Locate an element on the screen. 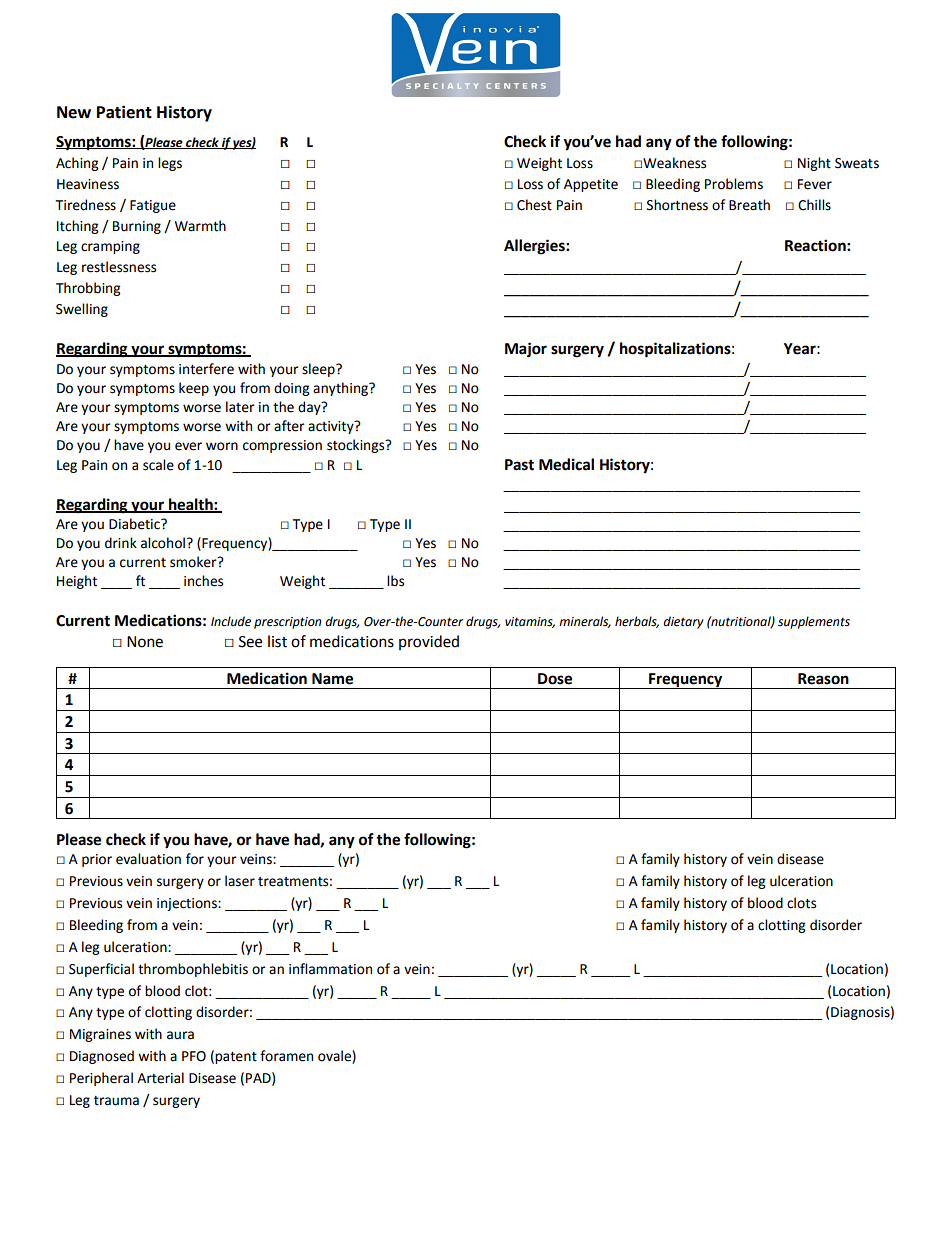 Image resolution: width=952 pixels, height=1233 pixels. keep is located at coordinates (194, 389).
